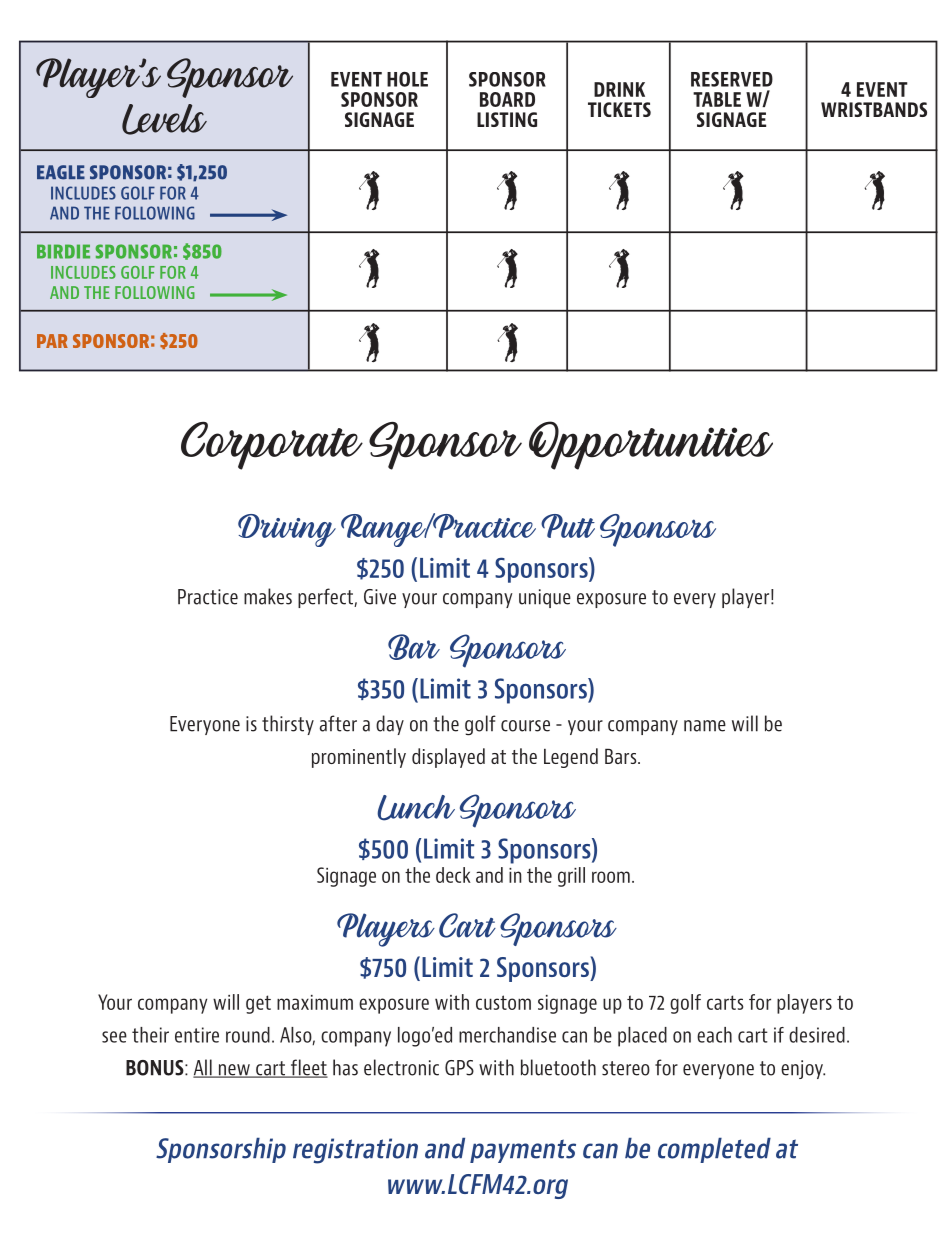 The width and height of the screenshot is (952, 1233). What do you see at coordinates (52, 341) in the screenshot?
I see `PAR` at bounding box center [52, 341].
